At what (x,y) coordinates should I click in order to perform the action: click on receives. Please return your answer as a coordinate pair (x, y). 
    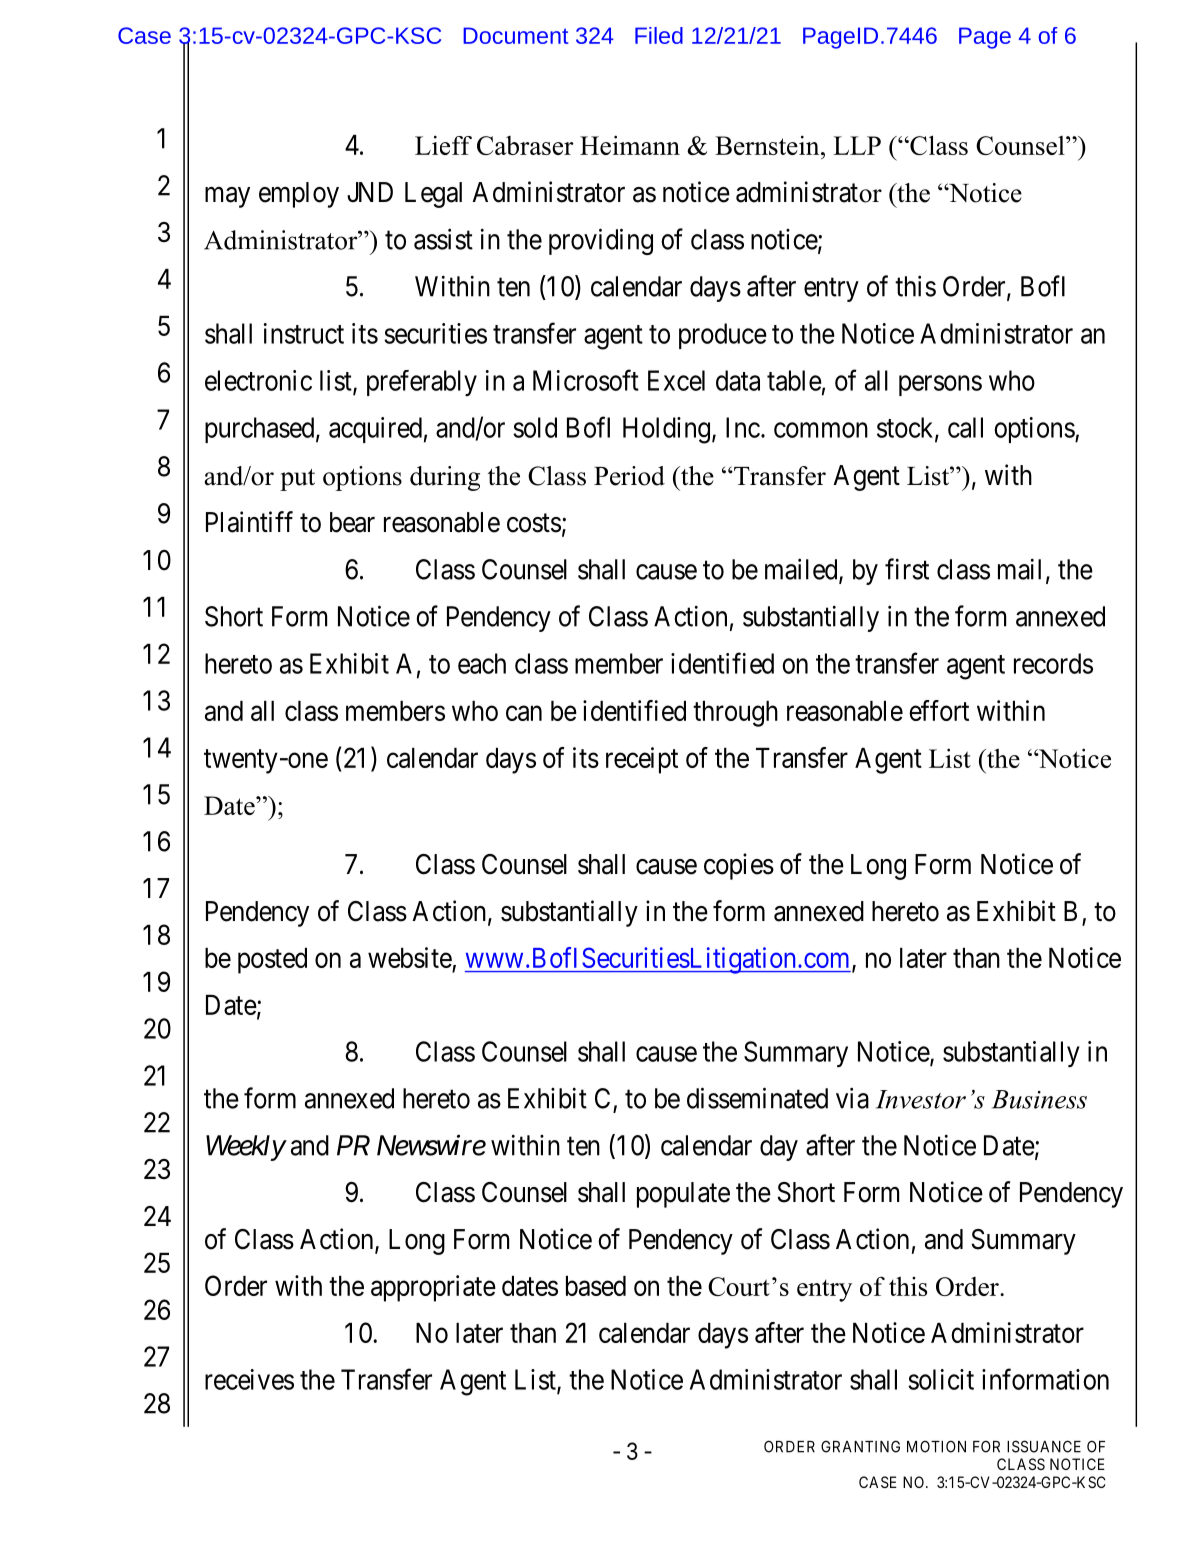
    Looking at the image, I should click on (249, 1379).
